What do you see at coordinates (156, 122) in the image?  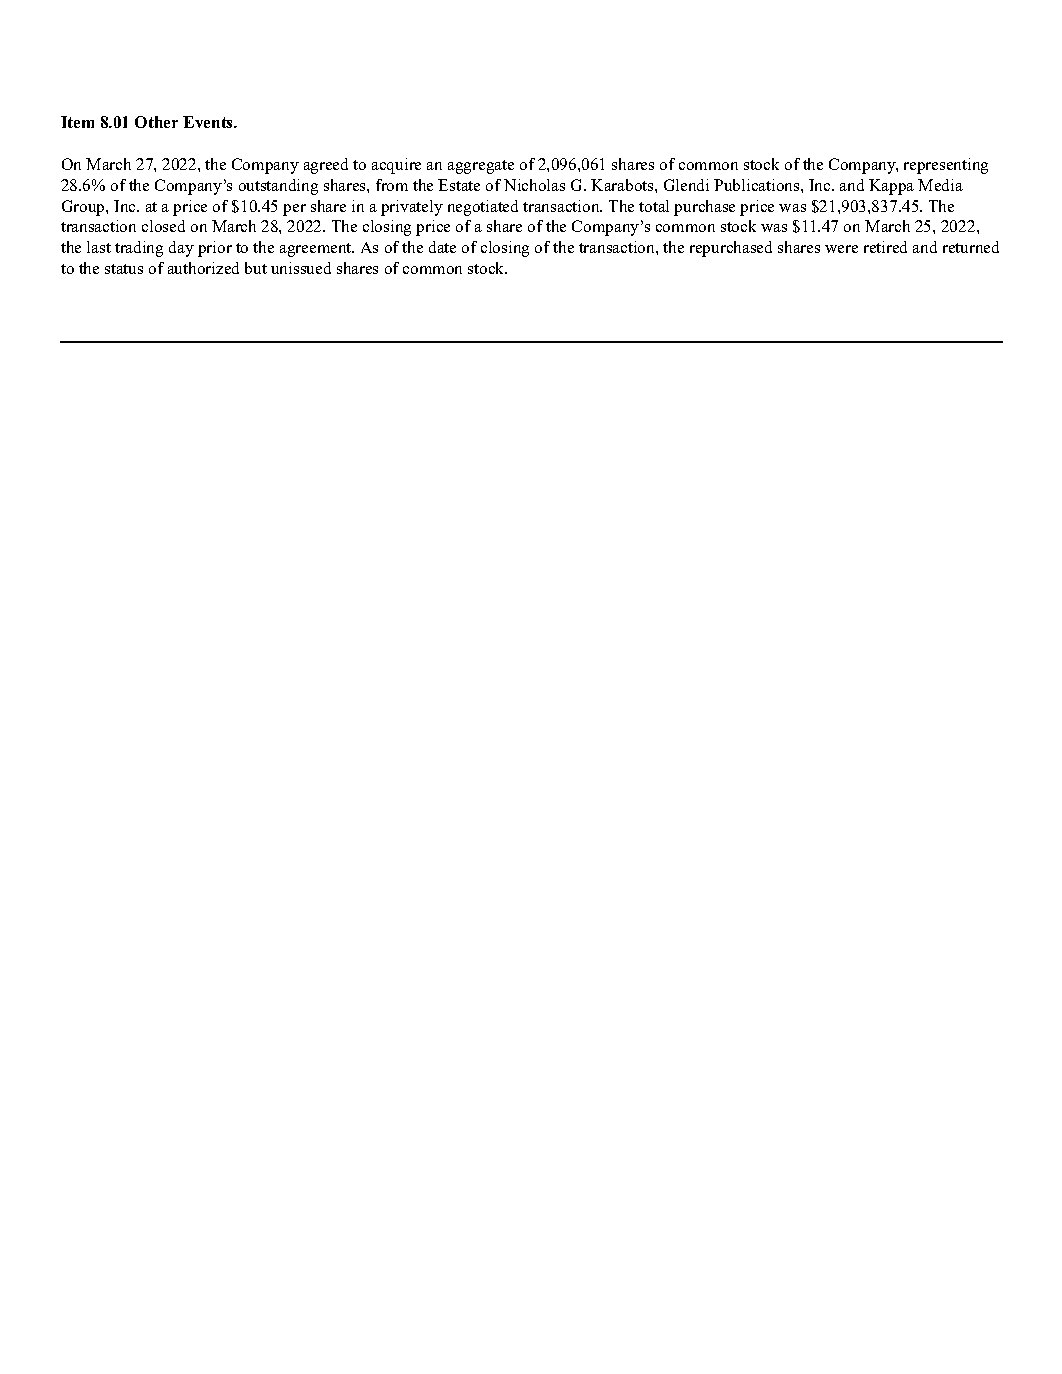 I see `Other` at bounding box center [156, 122].
